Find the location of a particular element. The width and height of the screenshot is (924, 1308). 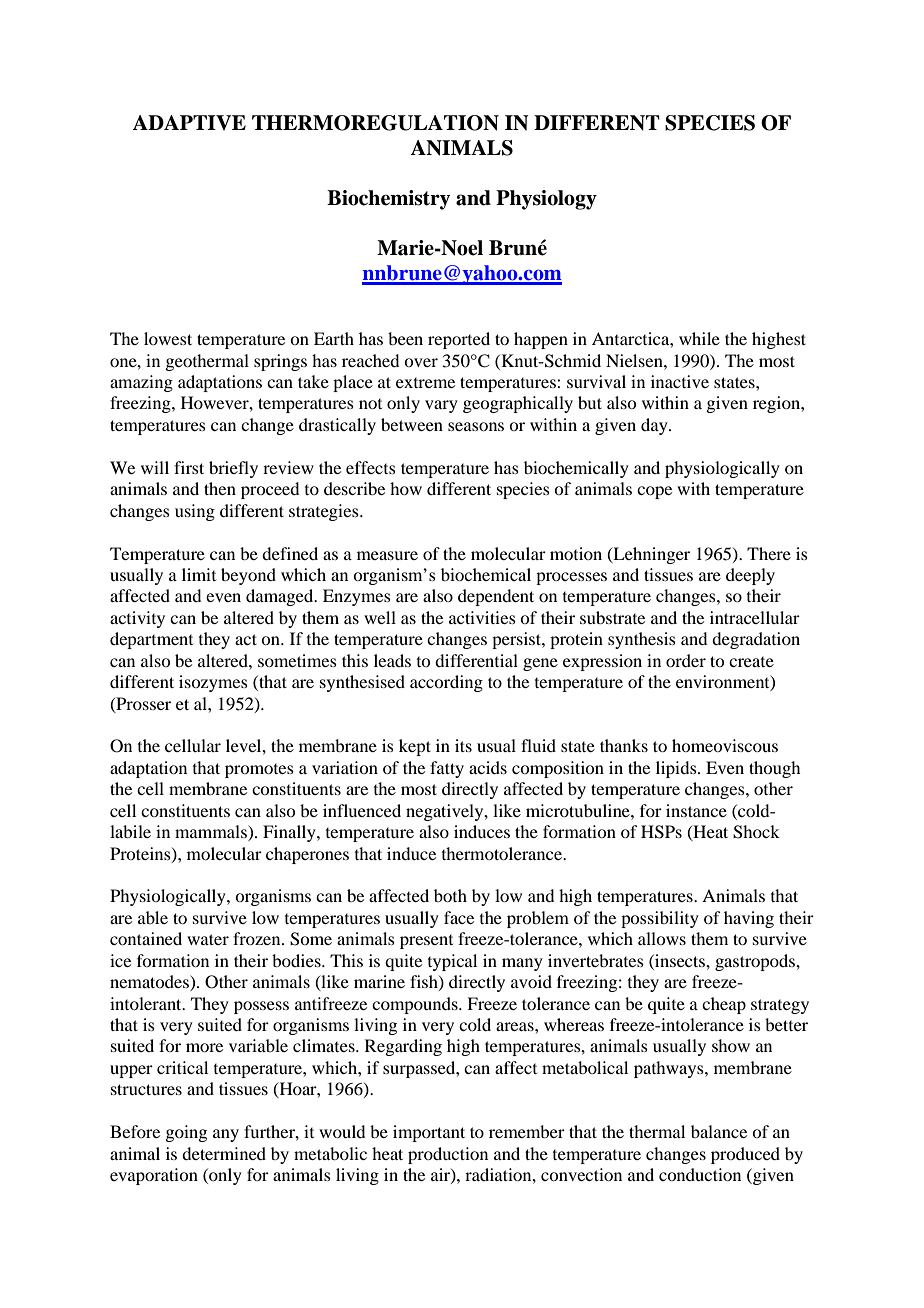

order is located at coordinates (686, 660).
